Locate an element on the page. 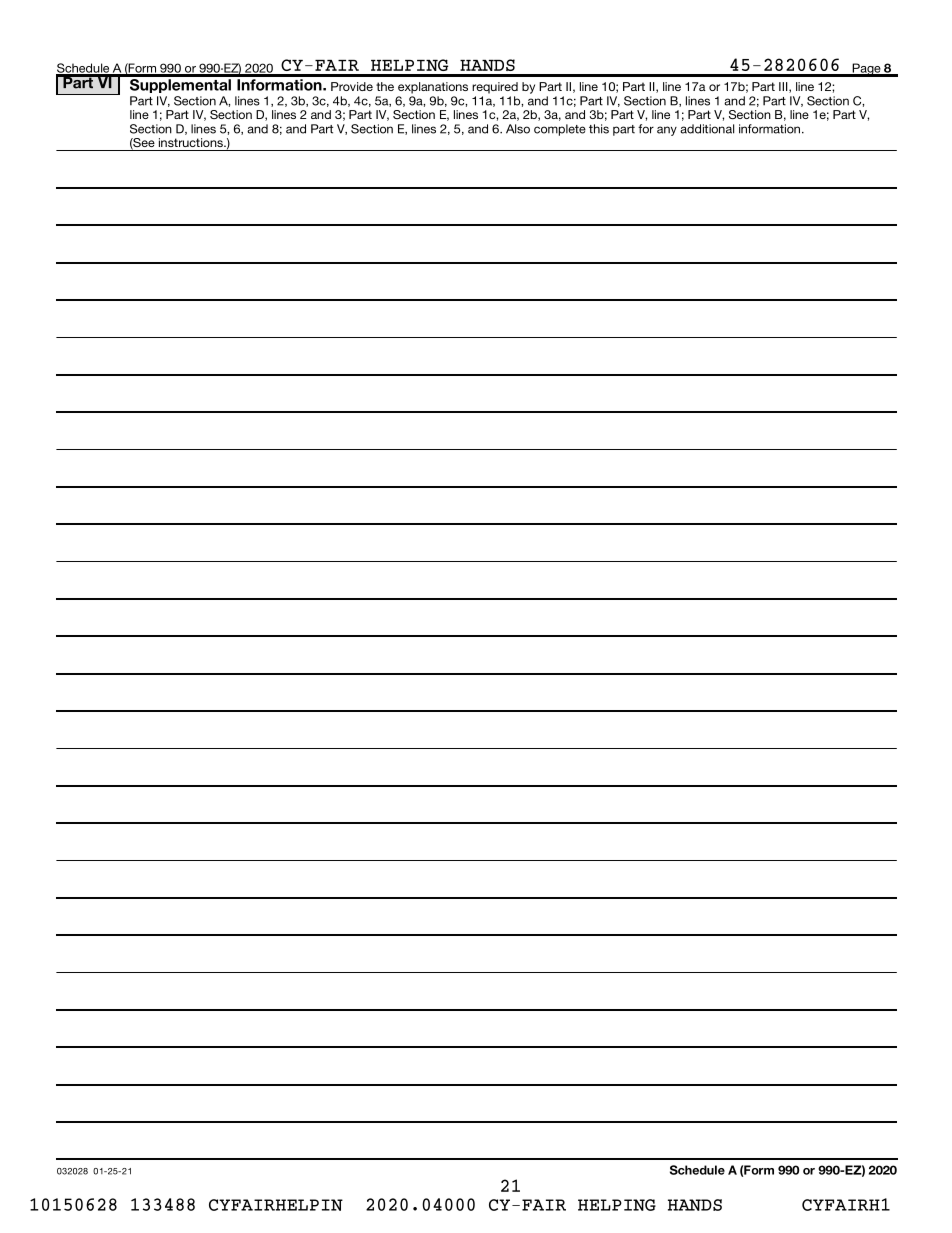 The image size is (952, 1233). III is located at coordinates (784, 87).
